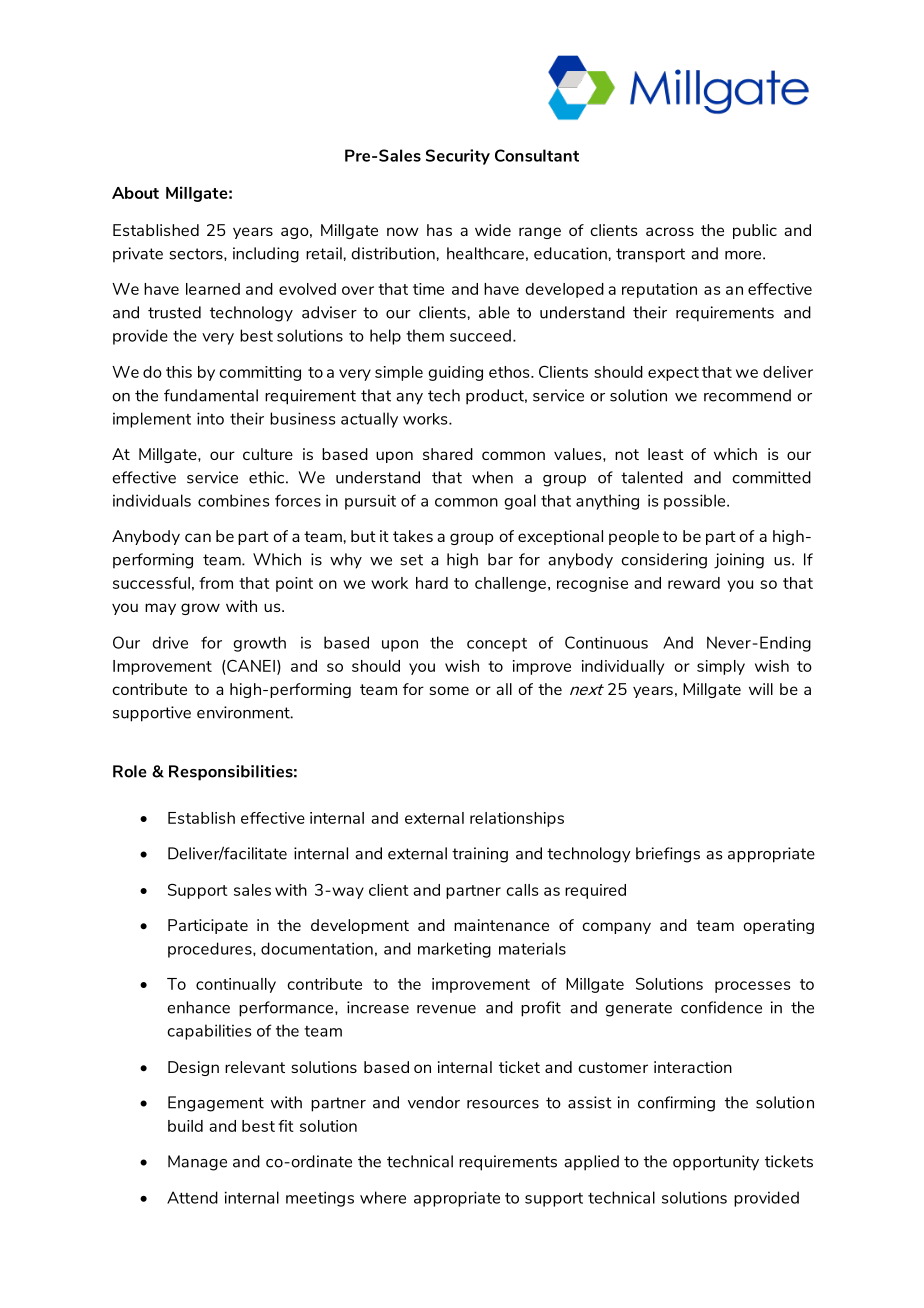 Image resolution: width=924 pixels, height=1308 pixels. What do you see at coordinates (670, 231) in the screenshot?
I see `across` at bounding box center [670, 231].
